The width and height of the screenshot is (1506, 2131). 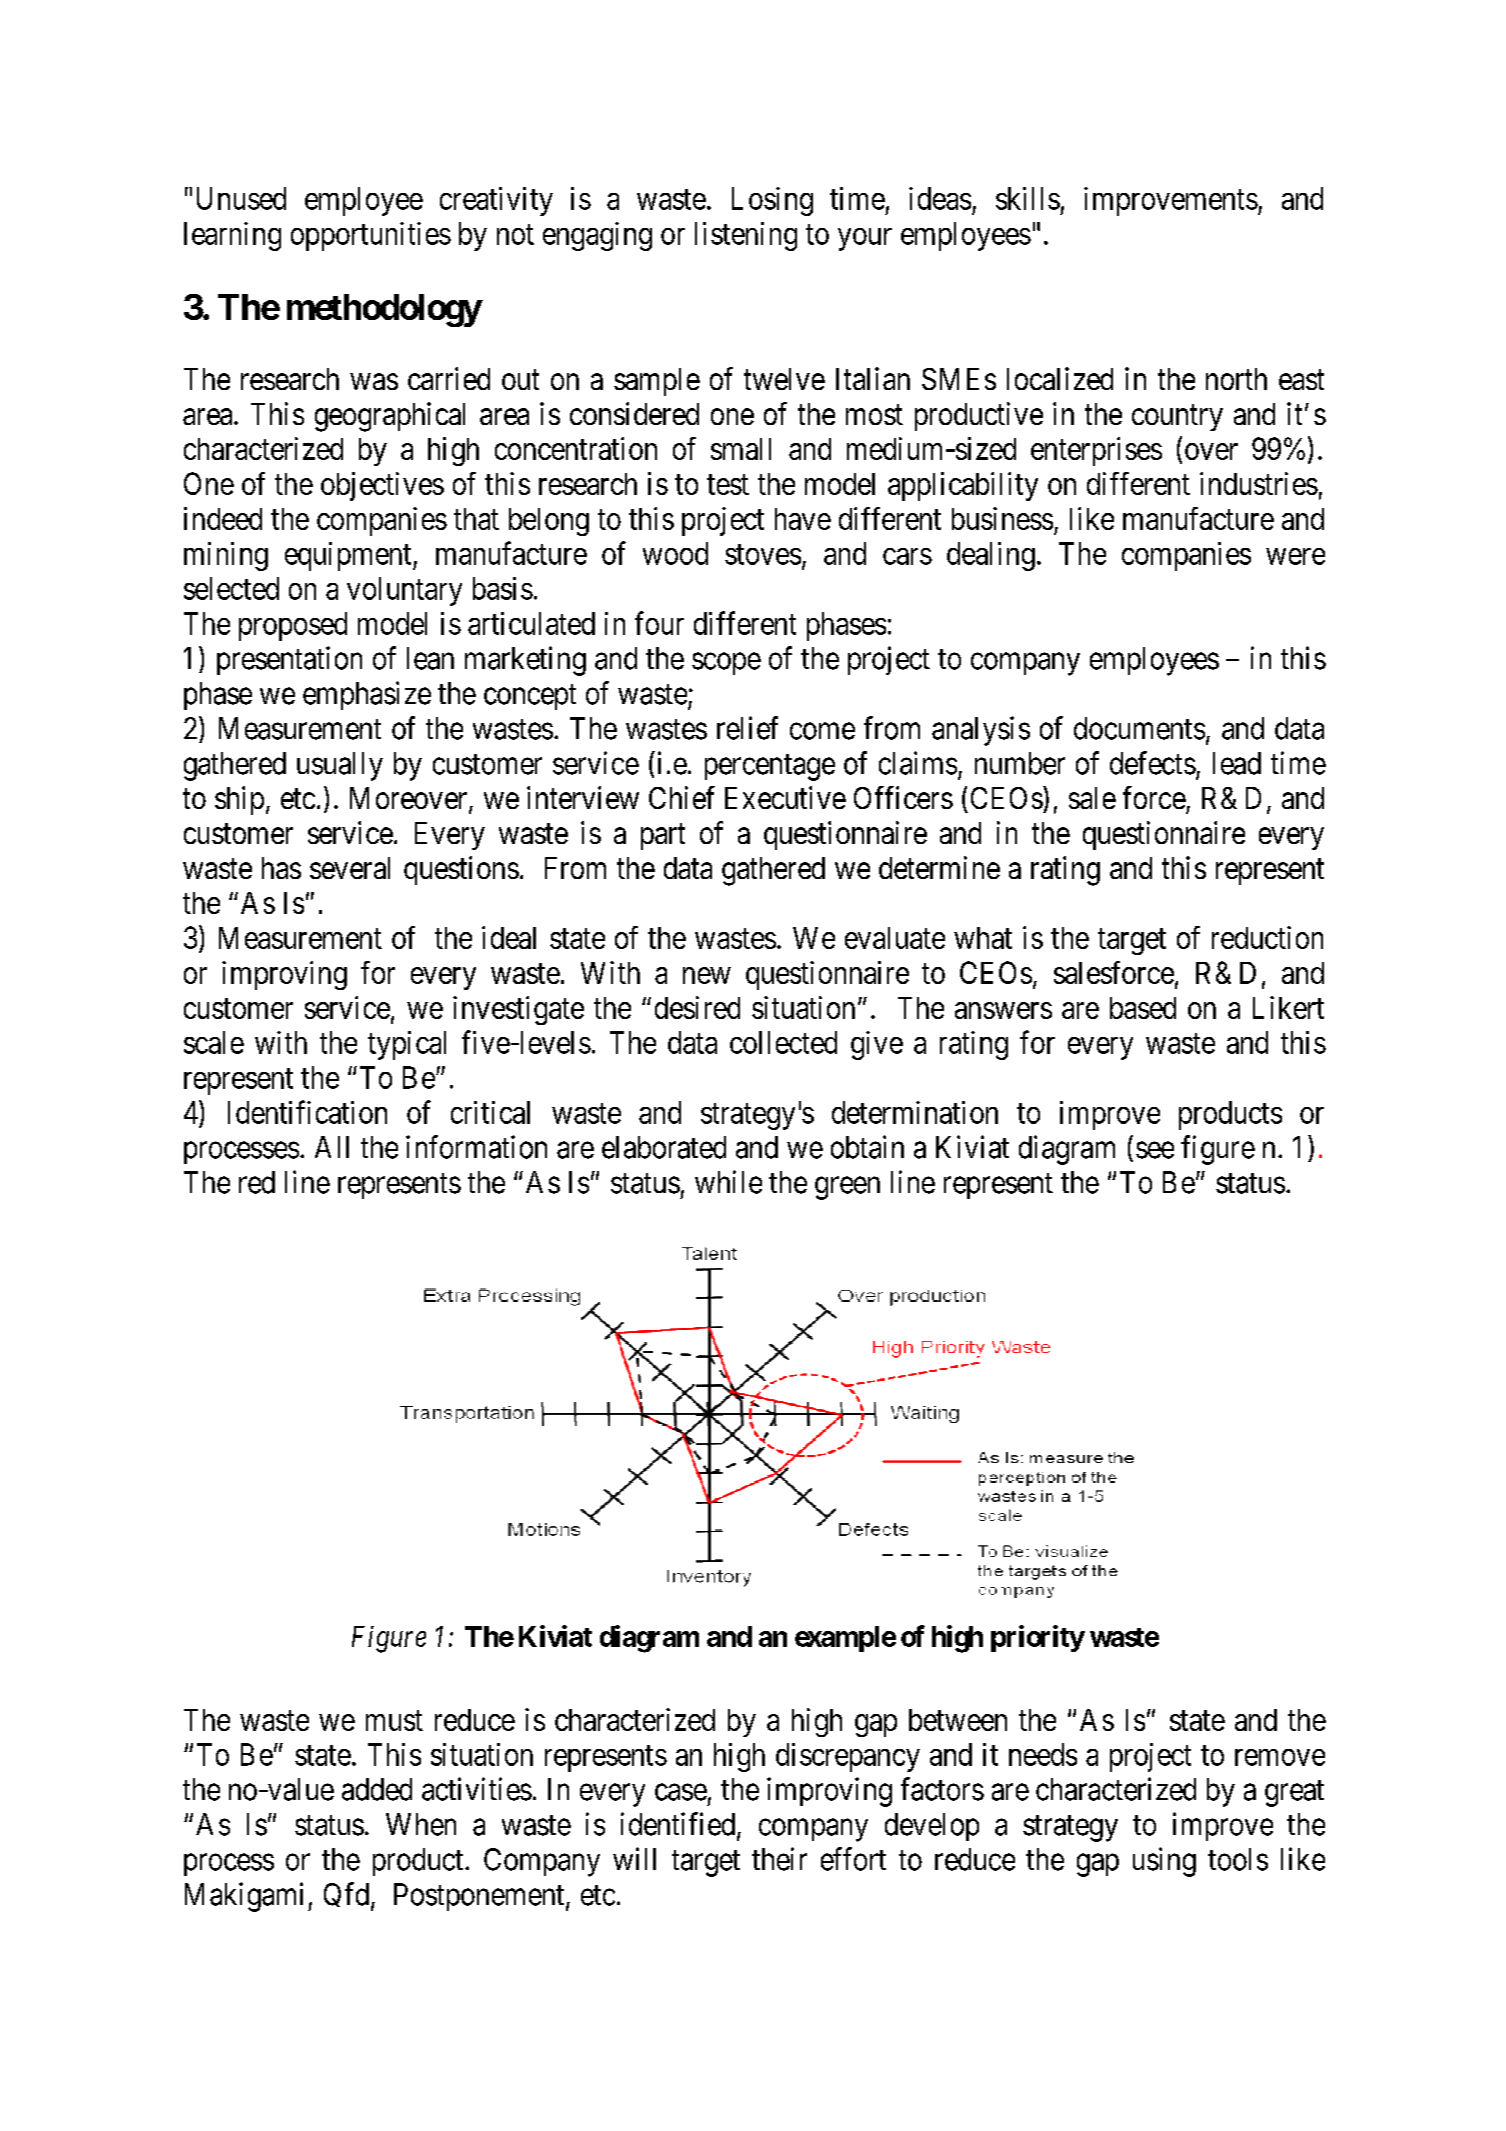 I want to click on opportunities, so click(x=371, y=236).
